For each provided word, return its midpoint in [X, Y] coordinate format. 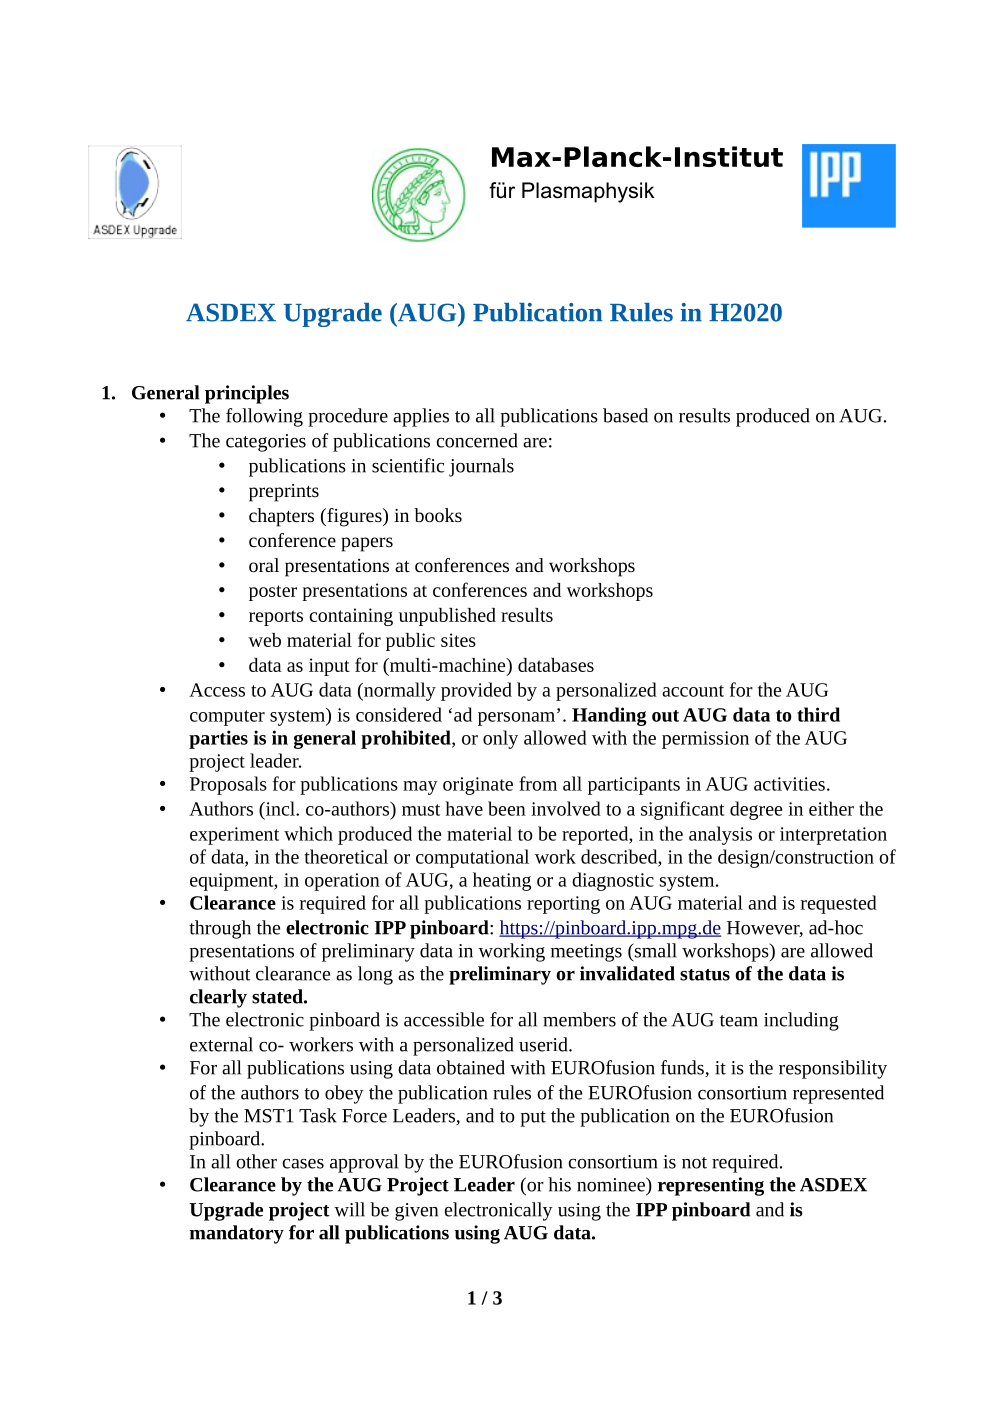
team [739, 1021]
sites [458, 640]
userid [544, 1044]
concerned [477, 440]
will [349, 1209]
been [507, 808]
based [625, 415]
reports [276, 618]
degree [756, 810]
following [264, 417]
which [308, 833]
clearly [218, 998]
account [693, 691]
